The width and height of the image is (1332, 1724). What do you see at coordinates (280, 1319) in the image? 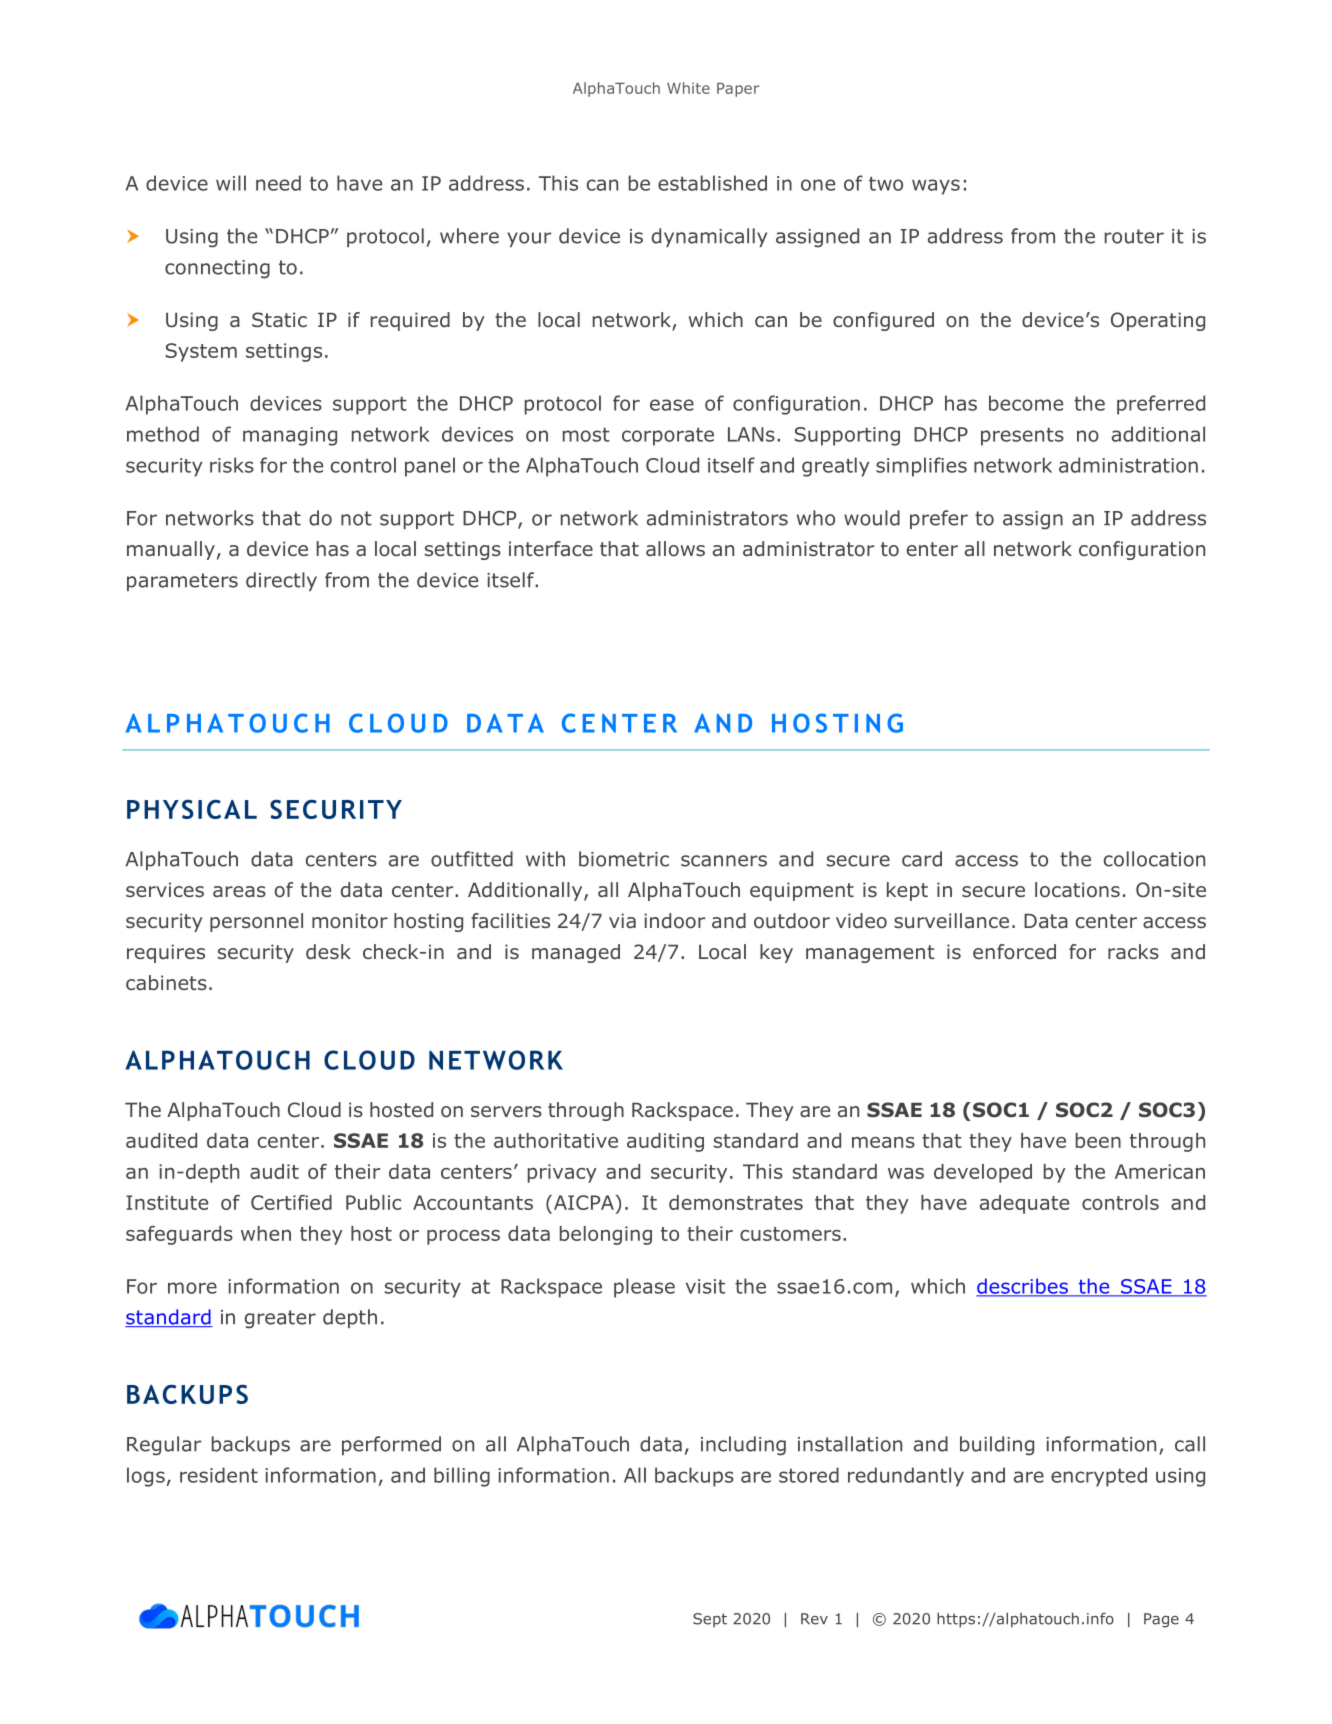
I see `greater` at bounding box center [280, 1319].
